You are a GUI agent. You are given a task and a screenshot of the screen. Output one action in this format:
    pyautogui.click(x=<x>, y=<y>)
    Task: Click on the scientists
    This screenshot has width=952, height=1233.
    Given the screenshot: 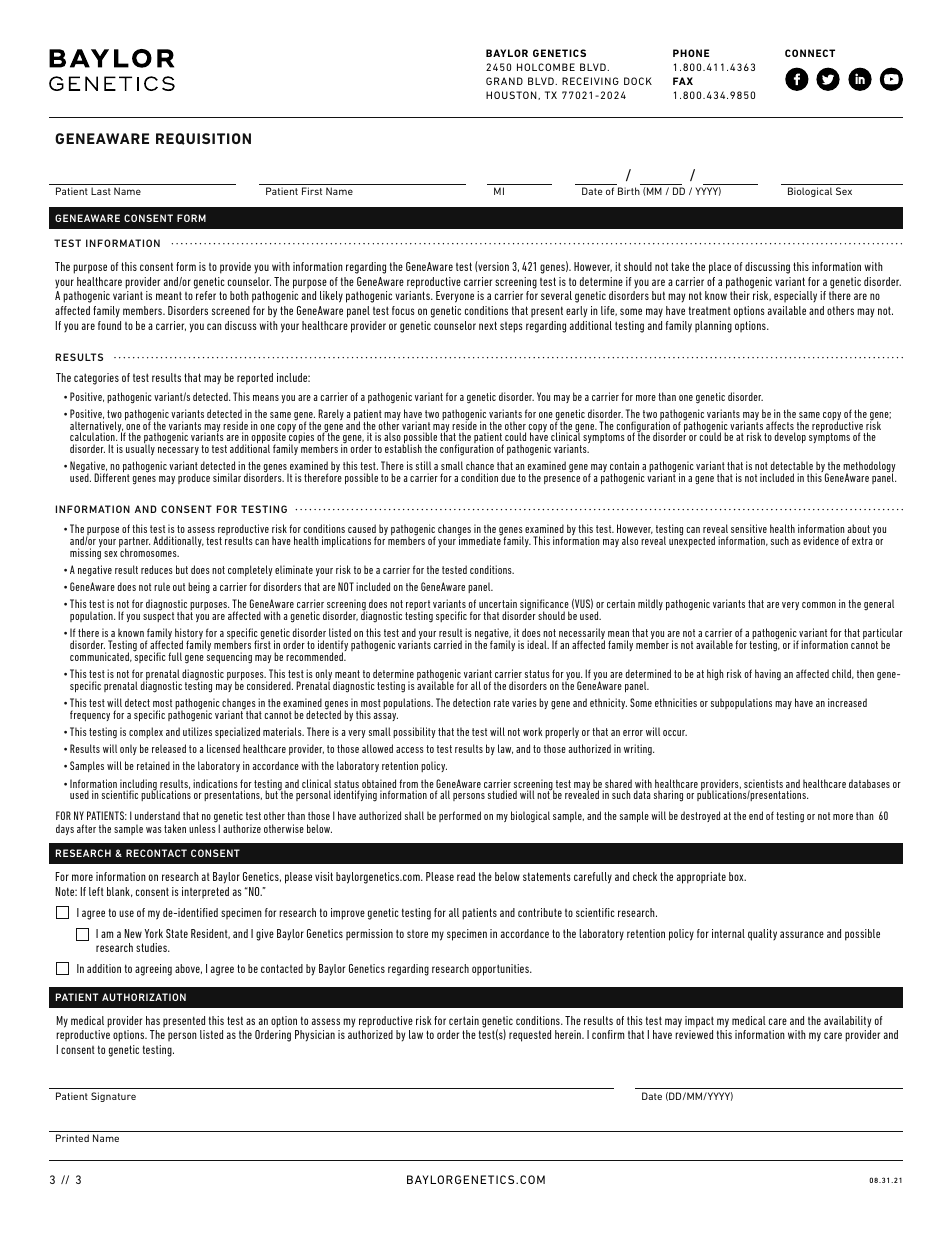 What is the action you would take?
    pyautogui.click(x=763, y=785)
